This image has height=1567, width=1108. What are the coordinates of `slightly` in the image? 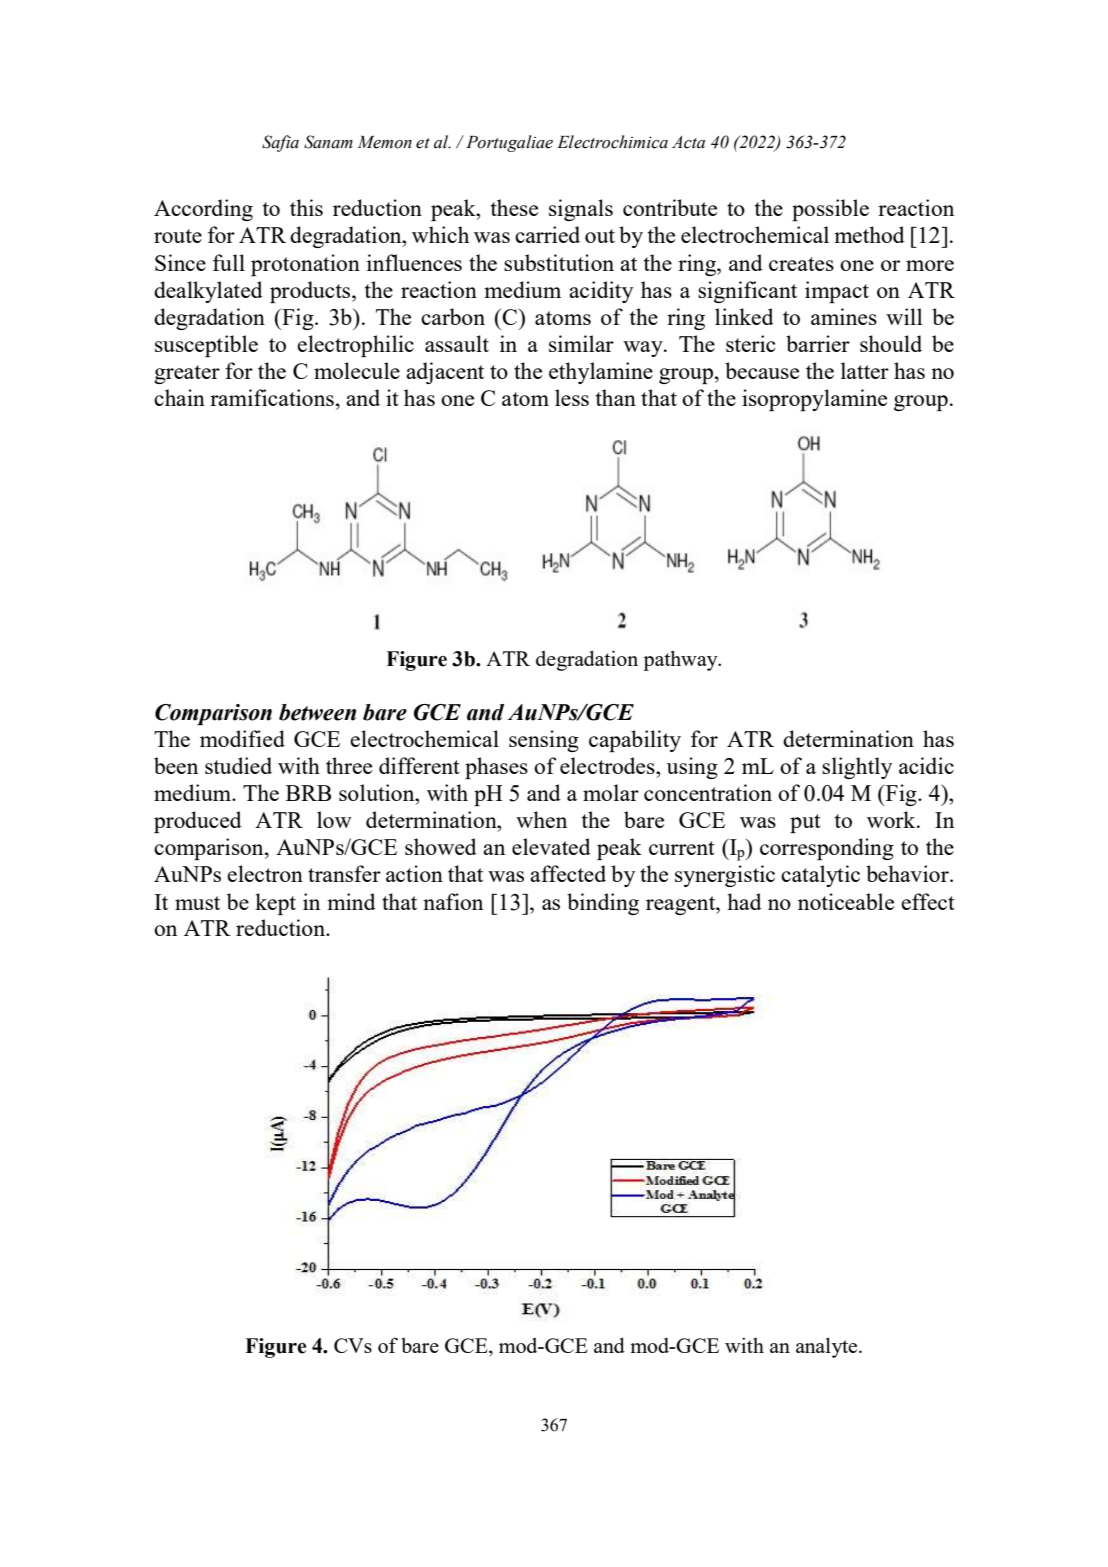 It's located at (857, 768).
